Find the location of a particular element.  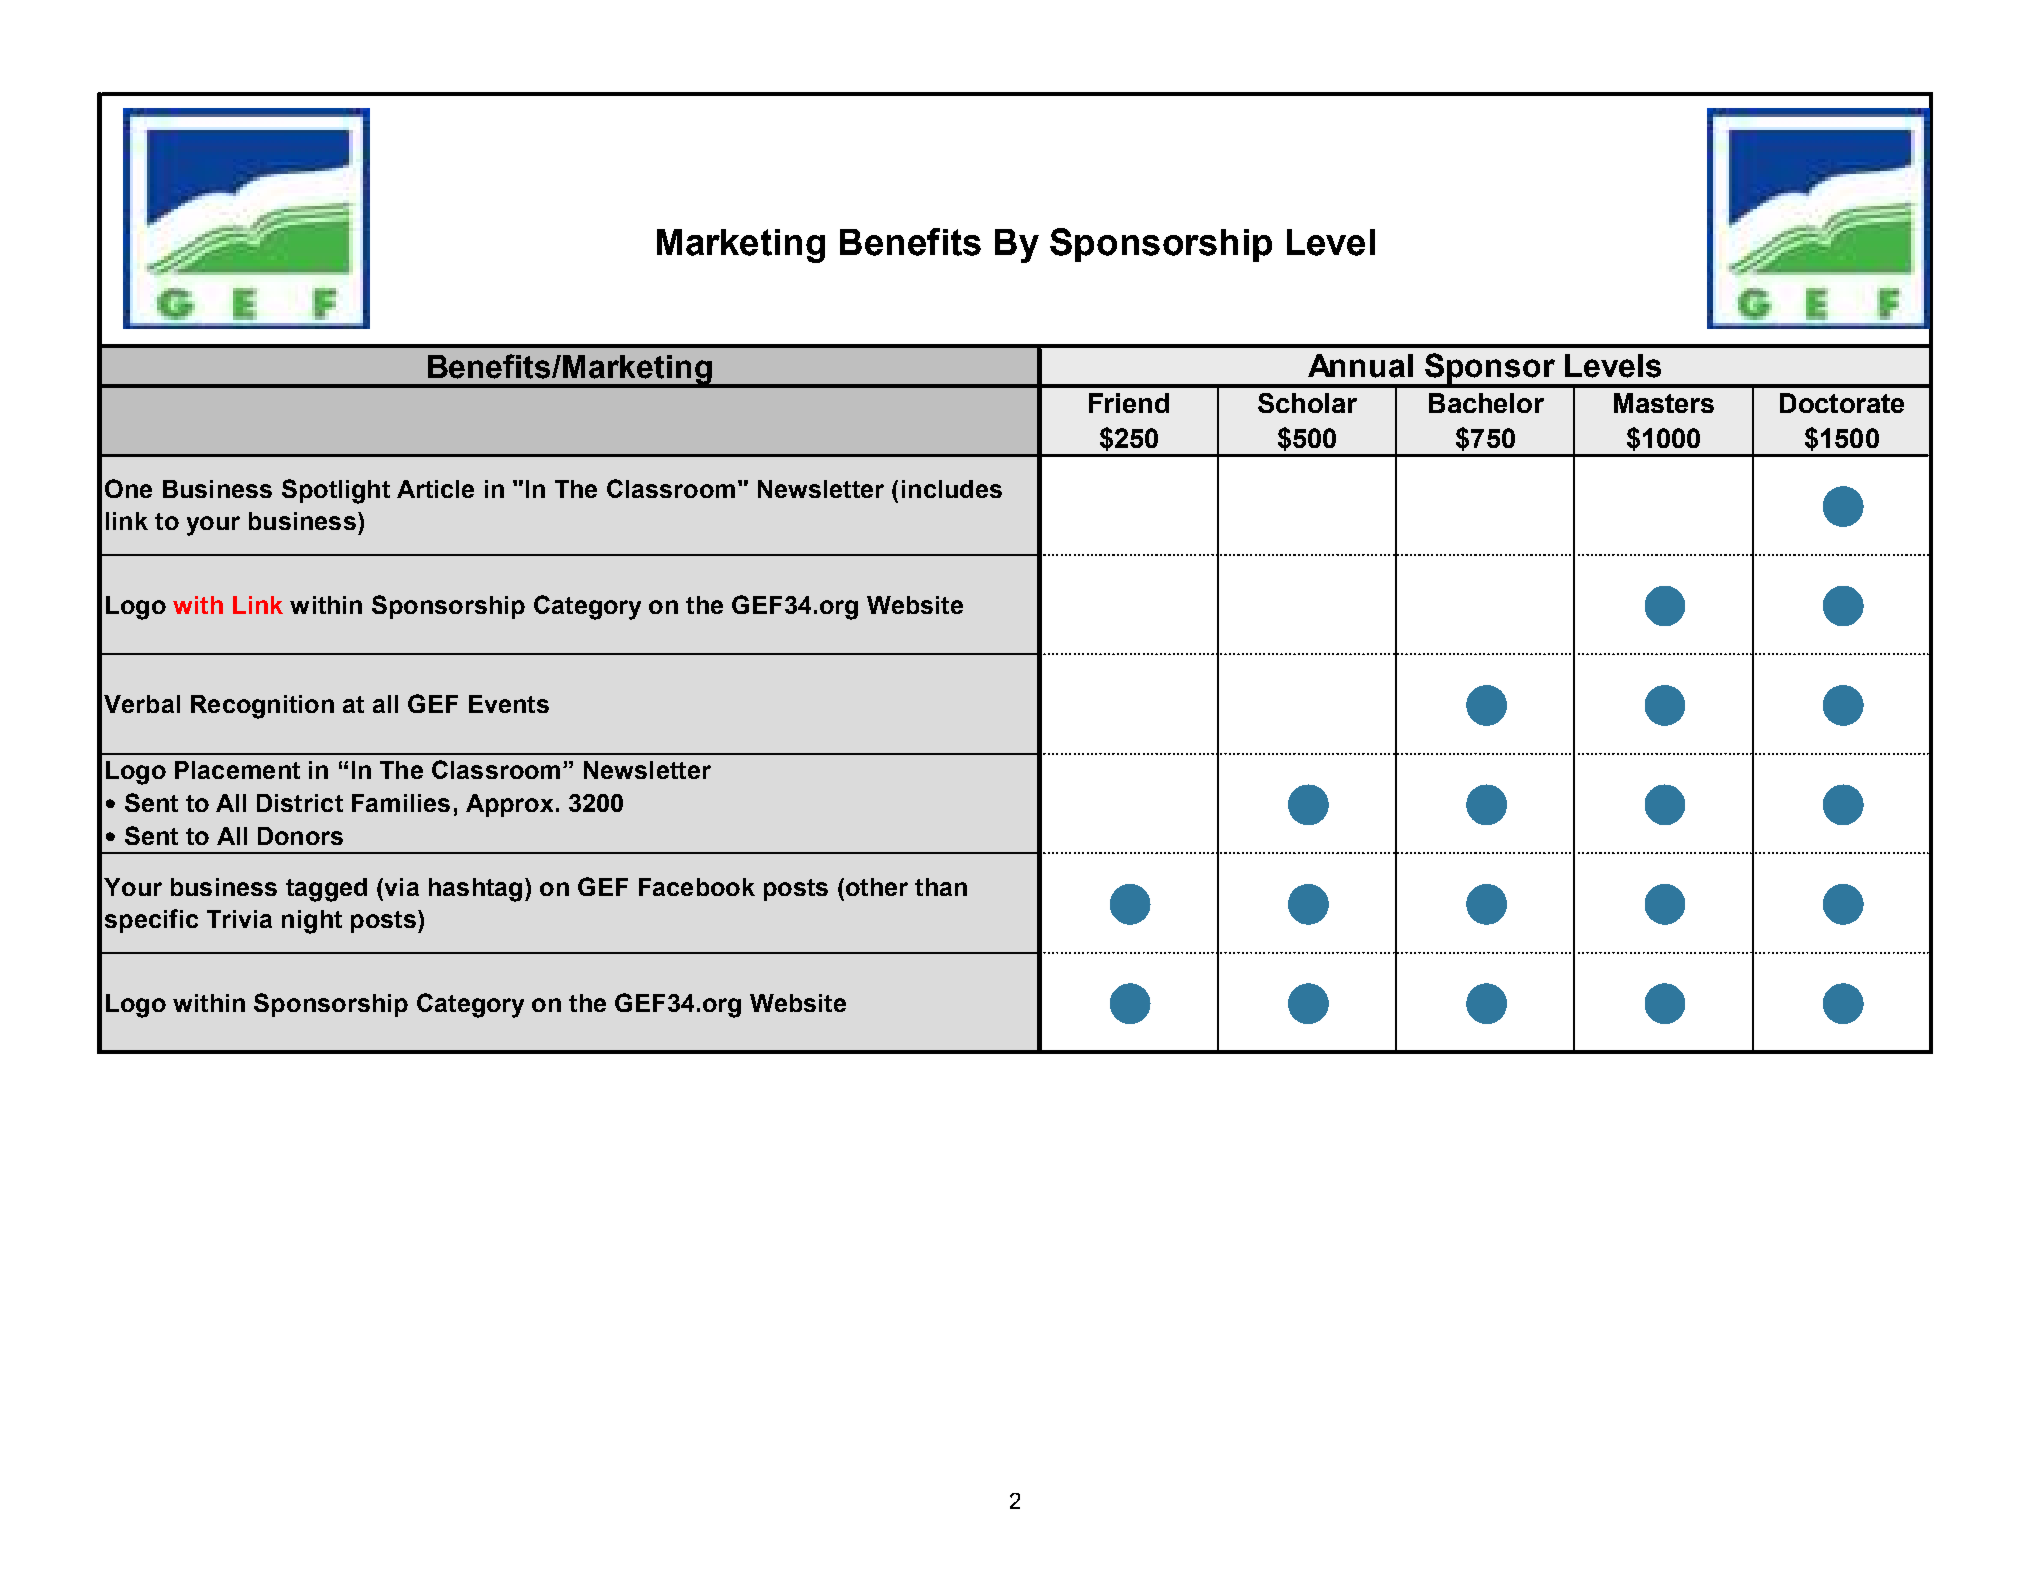

Recognition is located at coordinates (262, 707).
